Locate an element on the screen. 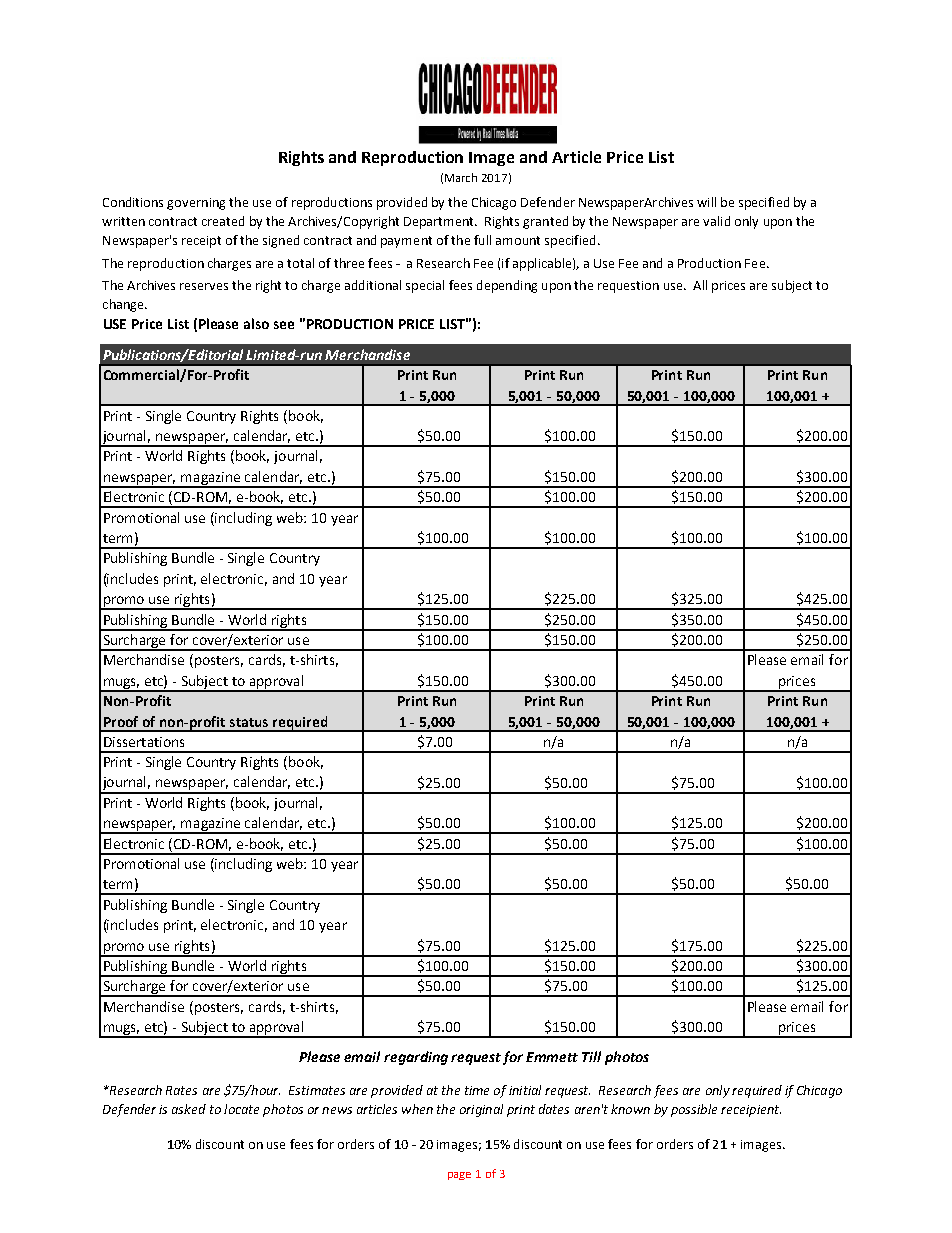 This screenshot has width=952, height=1233. Department is located at coordinates (440, 223).
